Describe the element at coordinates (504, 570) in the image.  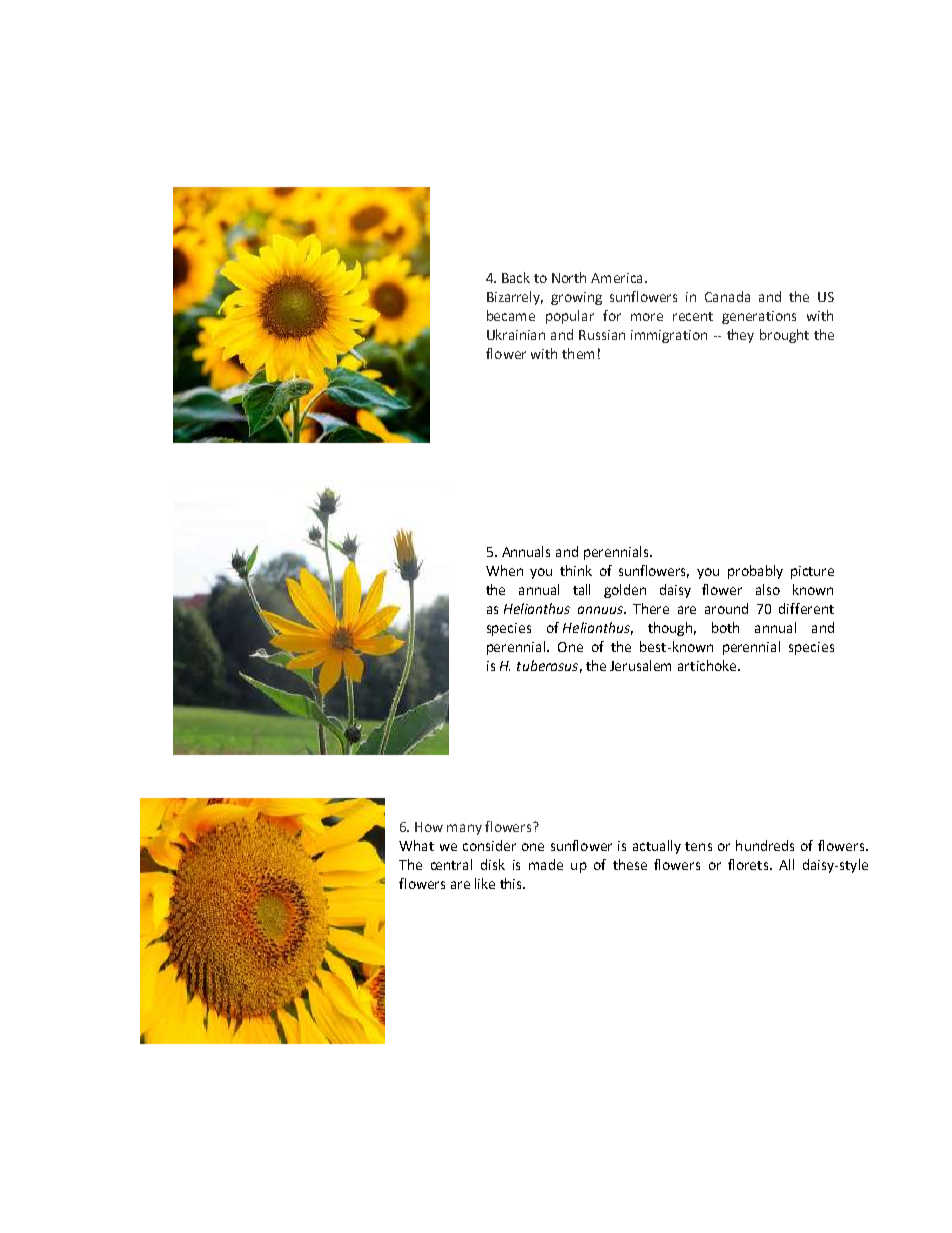
I see `When` at that location.
